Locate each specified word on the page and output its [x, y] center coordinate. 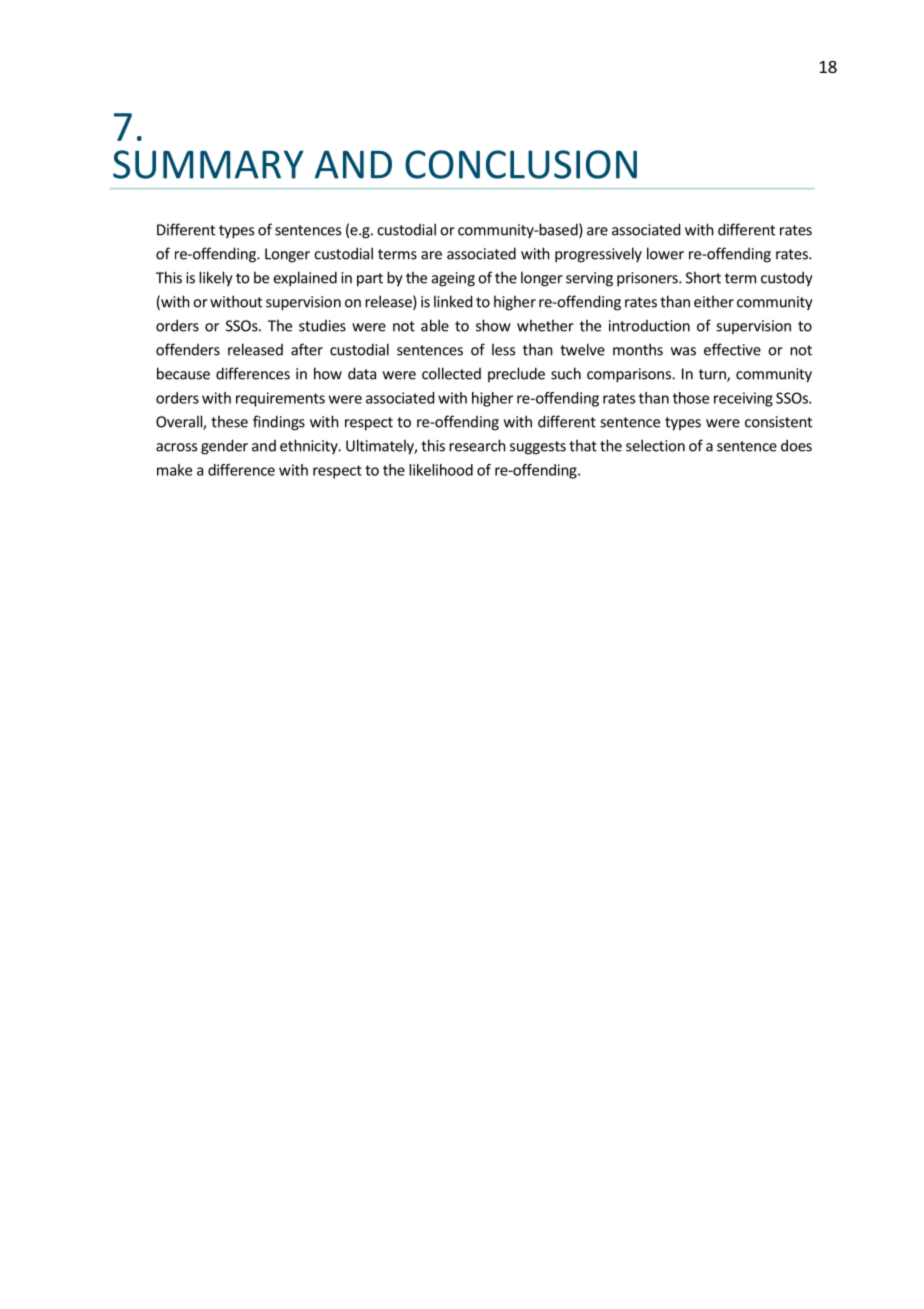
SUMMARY [208, 164]
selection [655, 445]
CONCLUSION [521, 164]
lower [665, 253]
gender [224, 447]
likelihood [441, 470]
